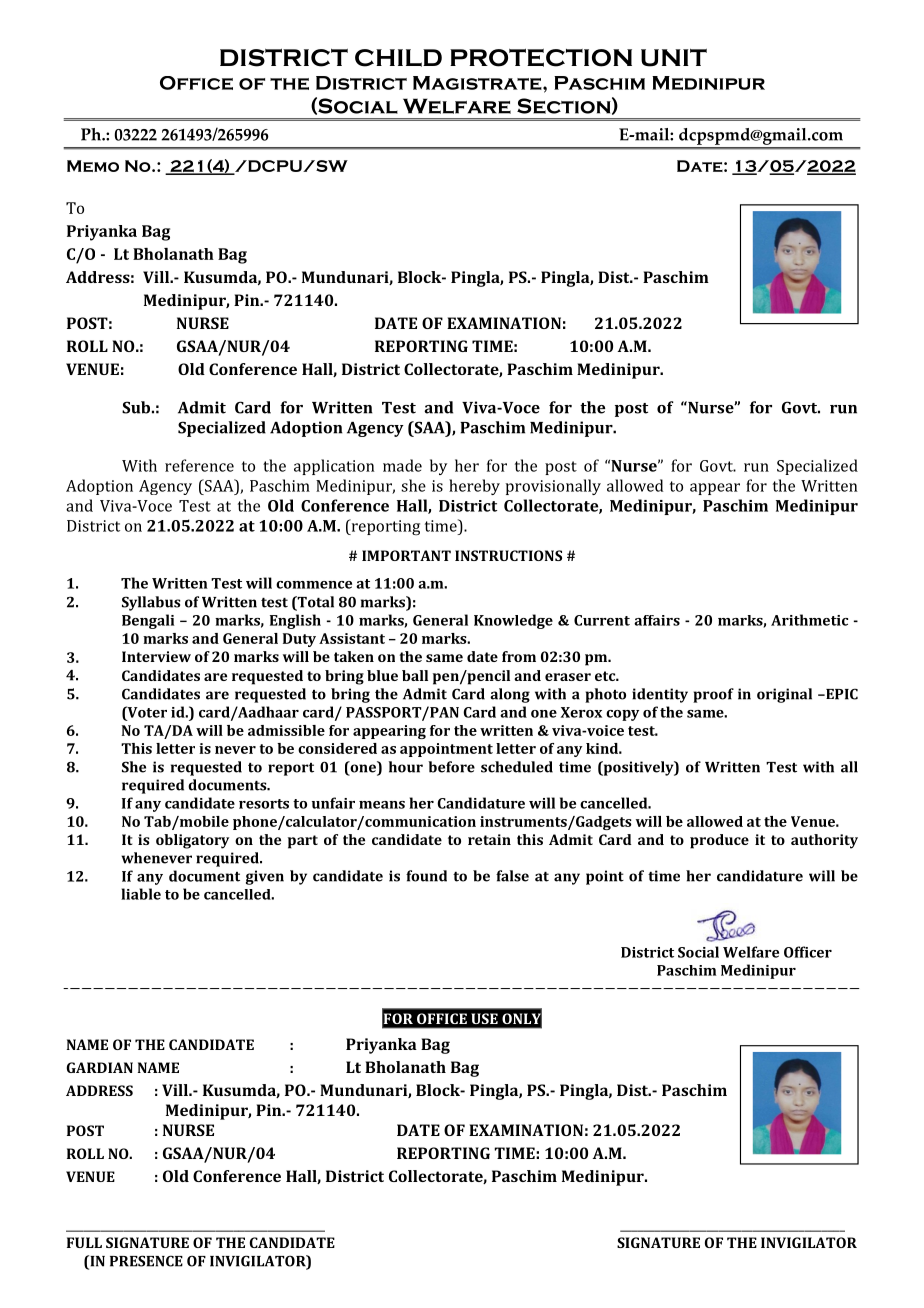 The height and width of the screenshot is (1308, 924). Describe the element at coordinates (478, 83) in the screenshot. I see `Magistrate` at that location.
